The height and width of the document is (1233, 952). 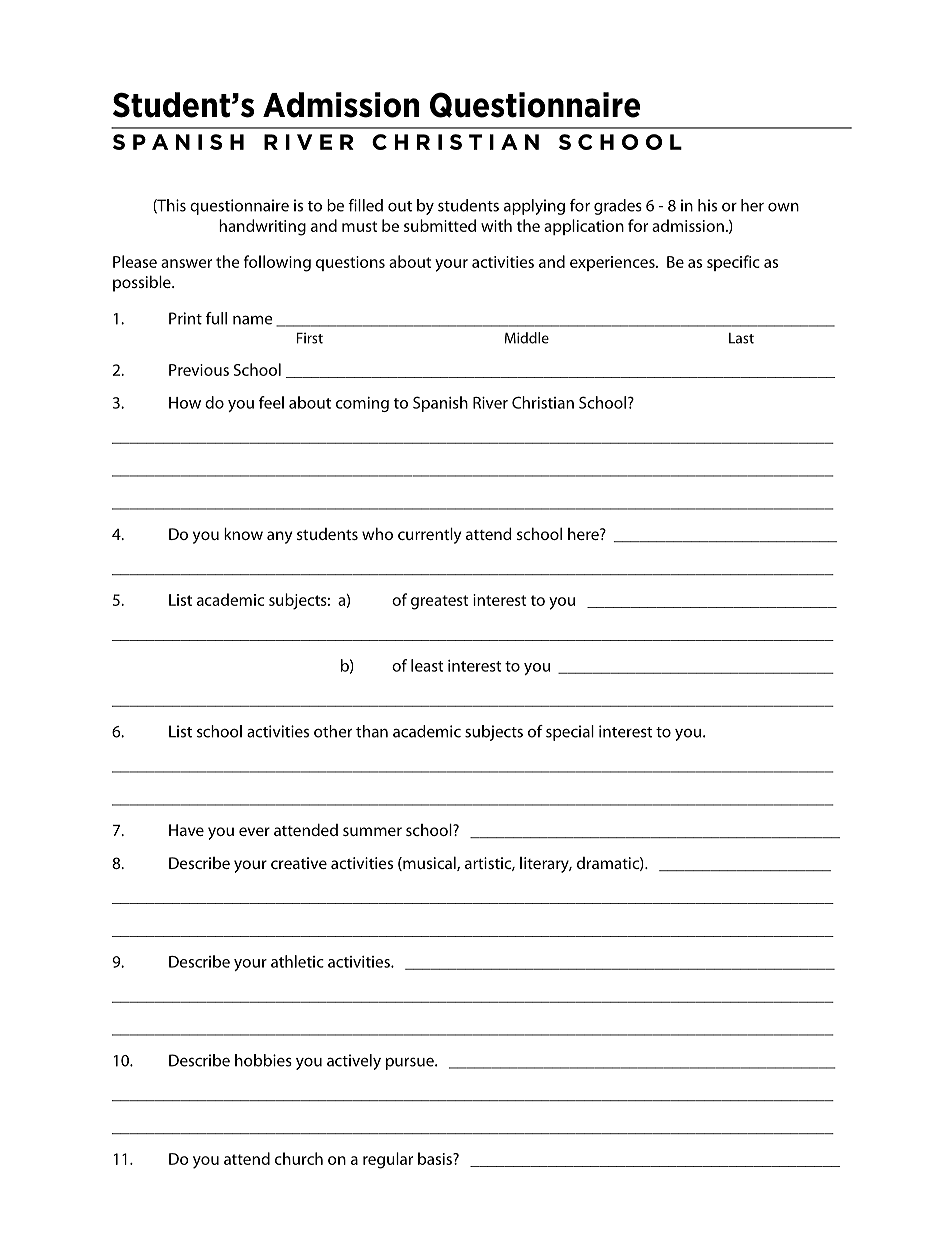 What do you see at coordinates (299, 1158) in the document?
I see `church` at bounding box center [299, 1158].
